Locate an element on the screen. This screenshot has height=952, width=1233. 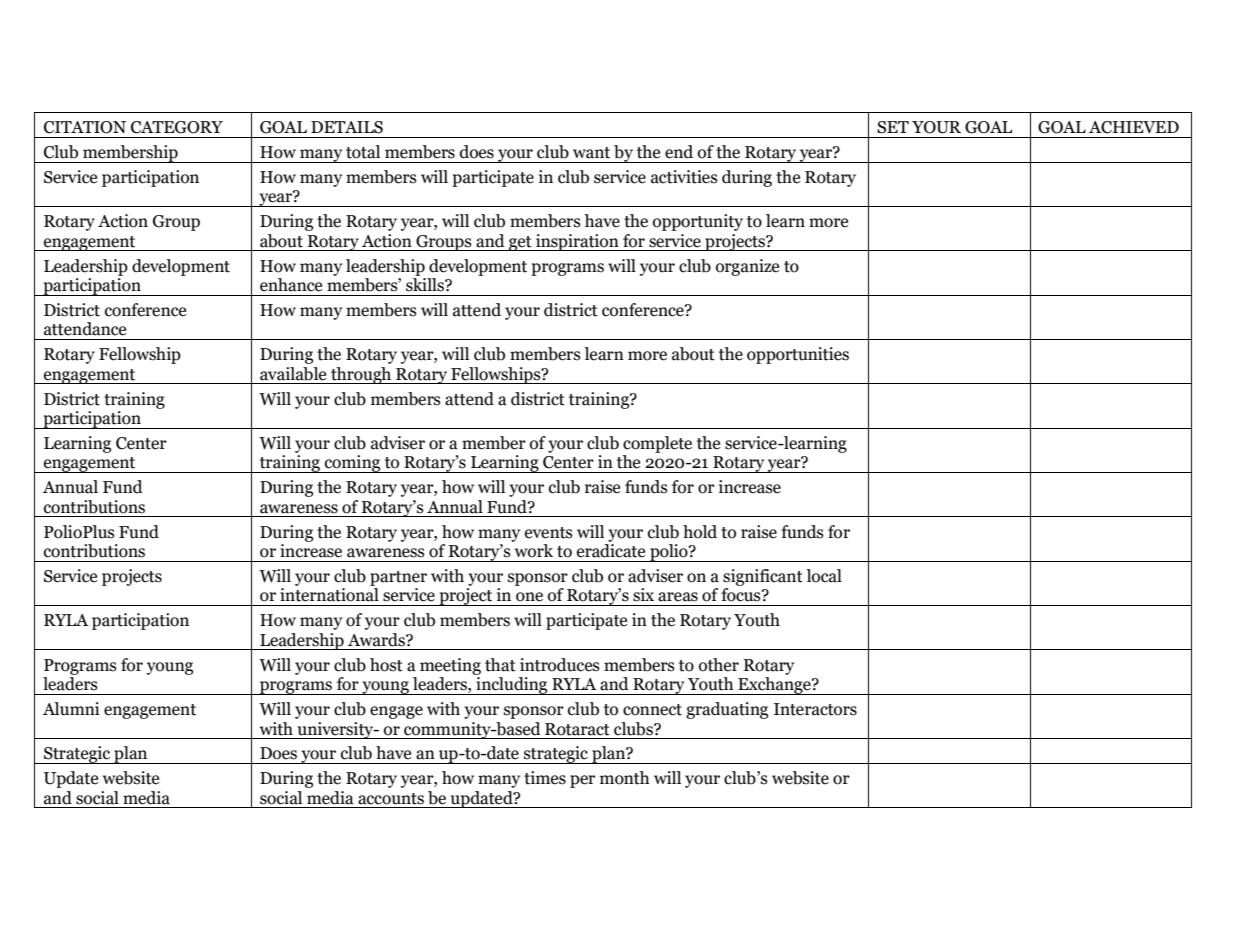
want is located at coordinates (591, 153).
